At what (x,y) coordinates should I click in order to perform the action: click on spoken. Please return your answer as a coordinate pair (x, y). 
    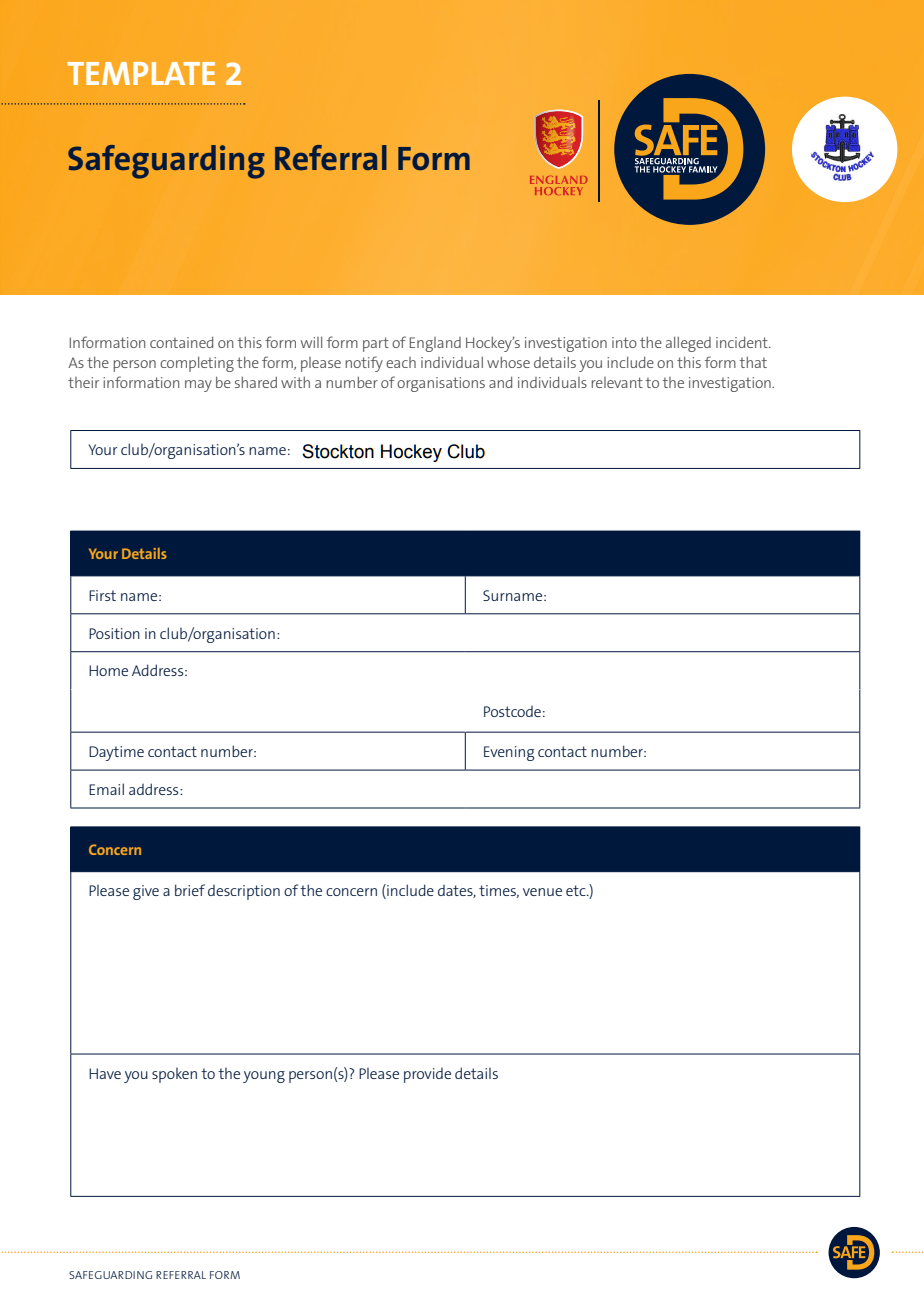
    Looking at the image, I should click on (174, 1075).
